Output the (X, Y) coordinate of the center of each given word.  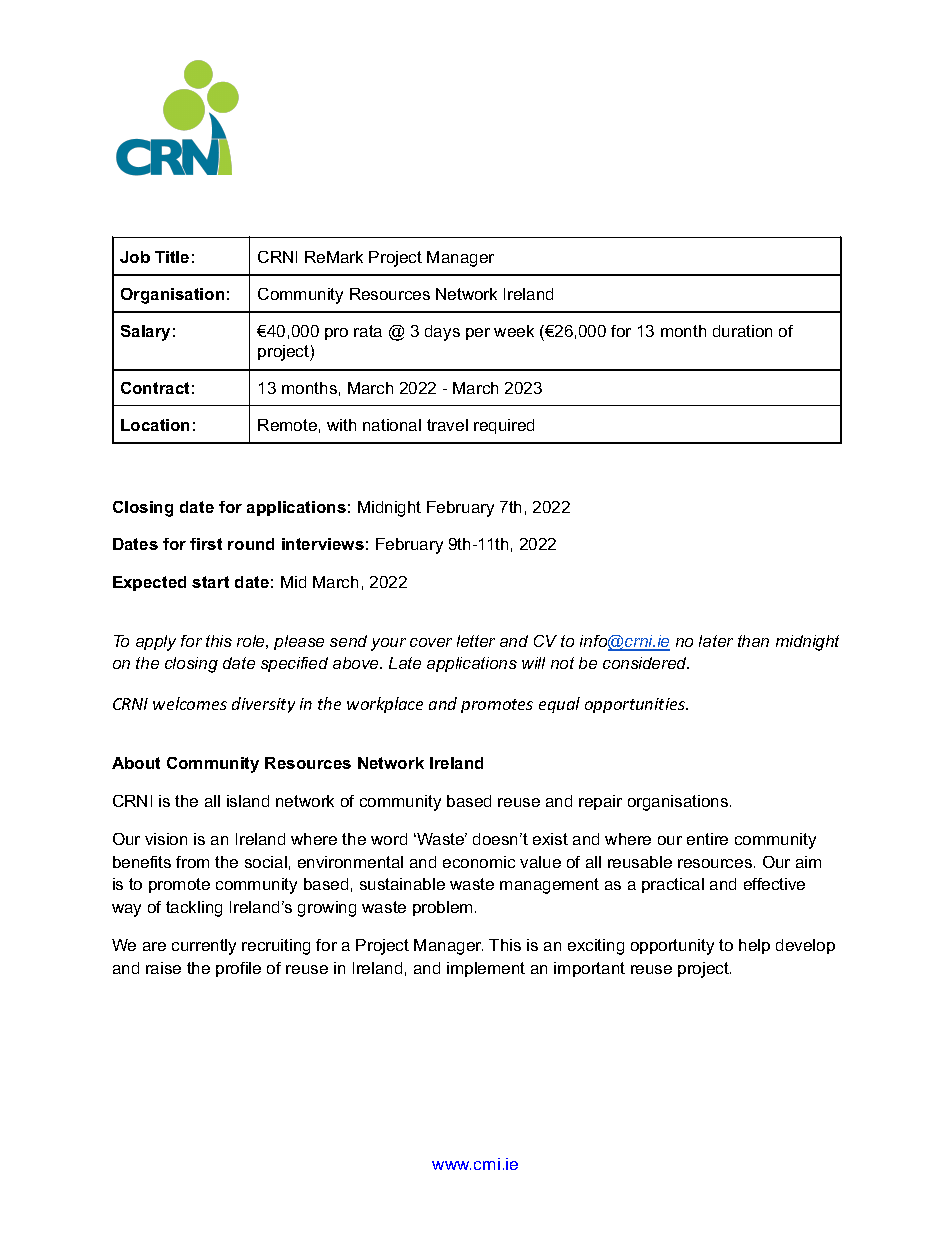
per (478, 334)
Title (172, 257)
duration (742, 331)
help (754, 946)
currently (204, 947)
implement (486, 969)
